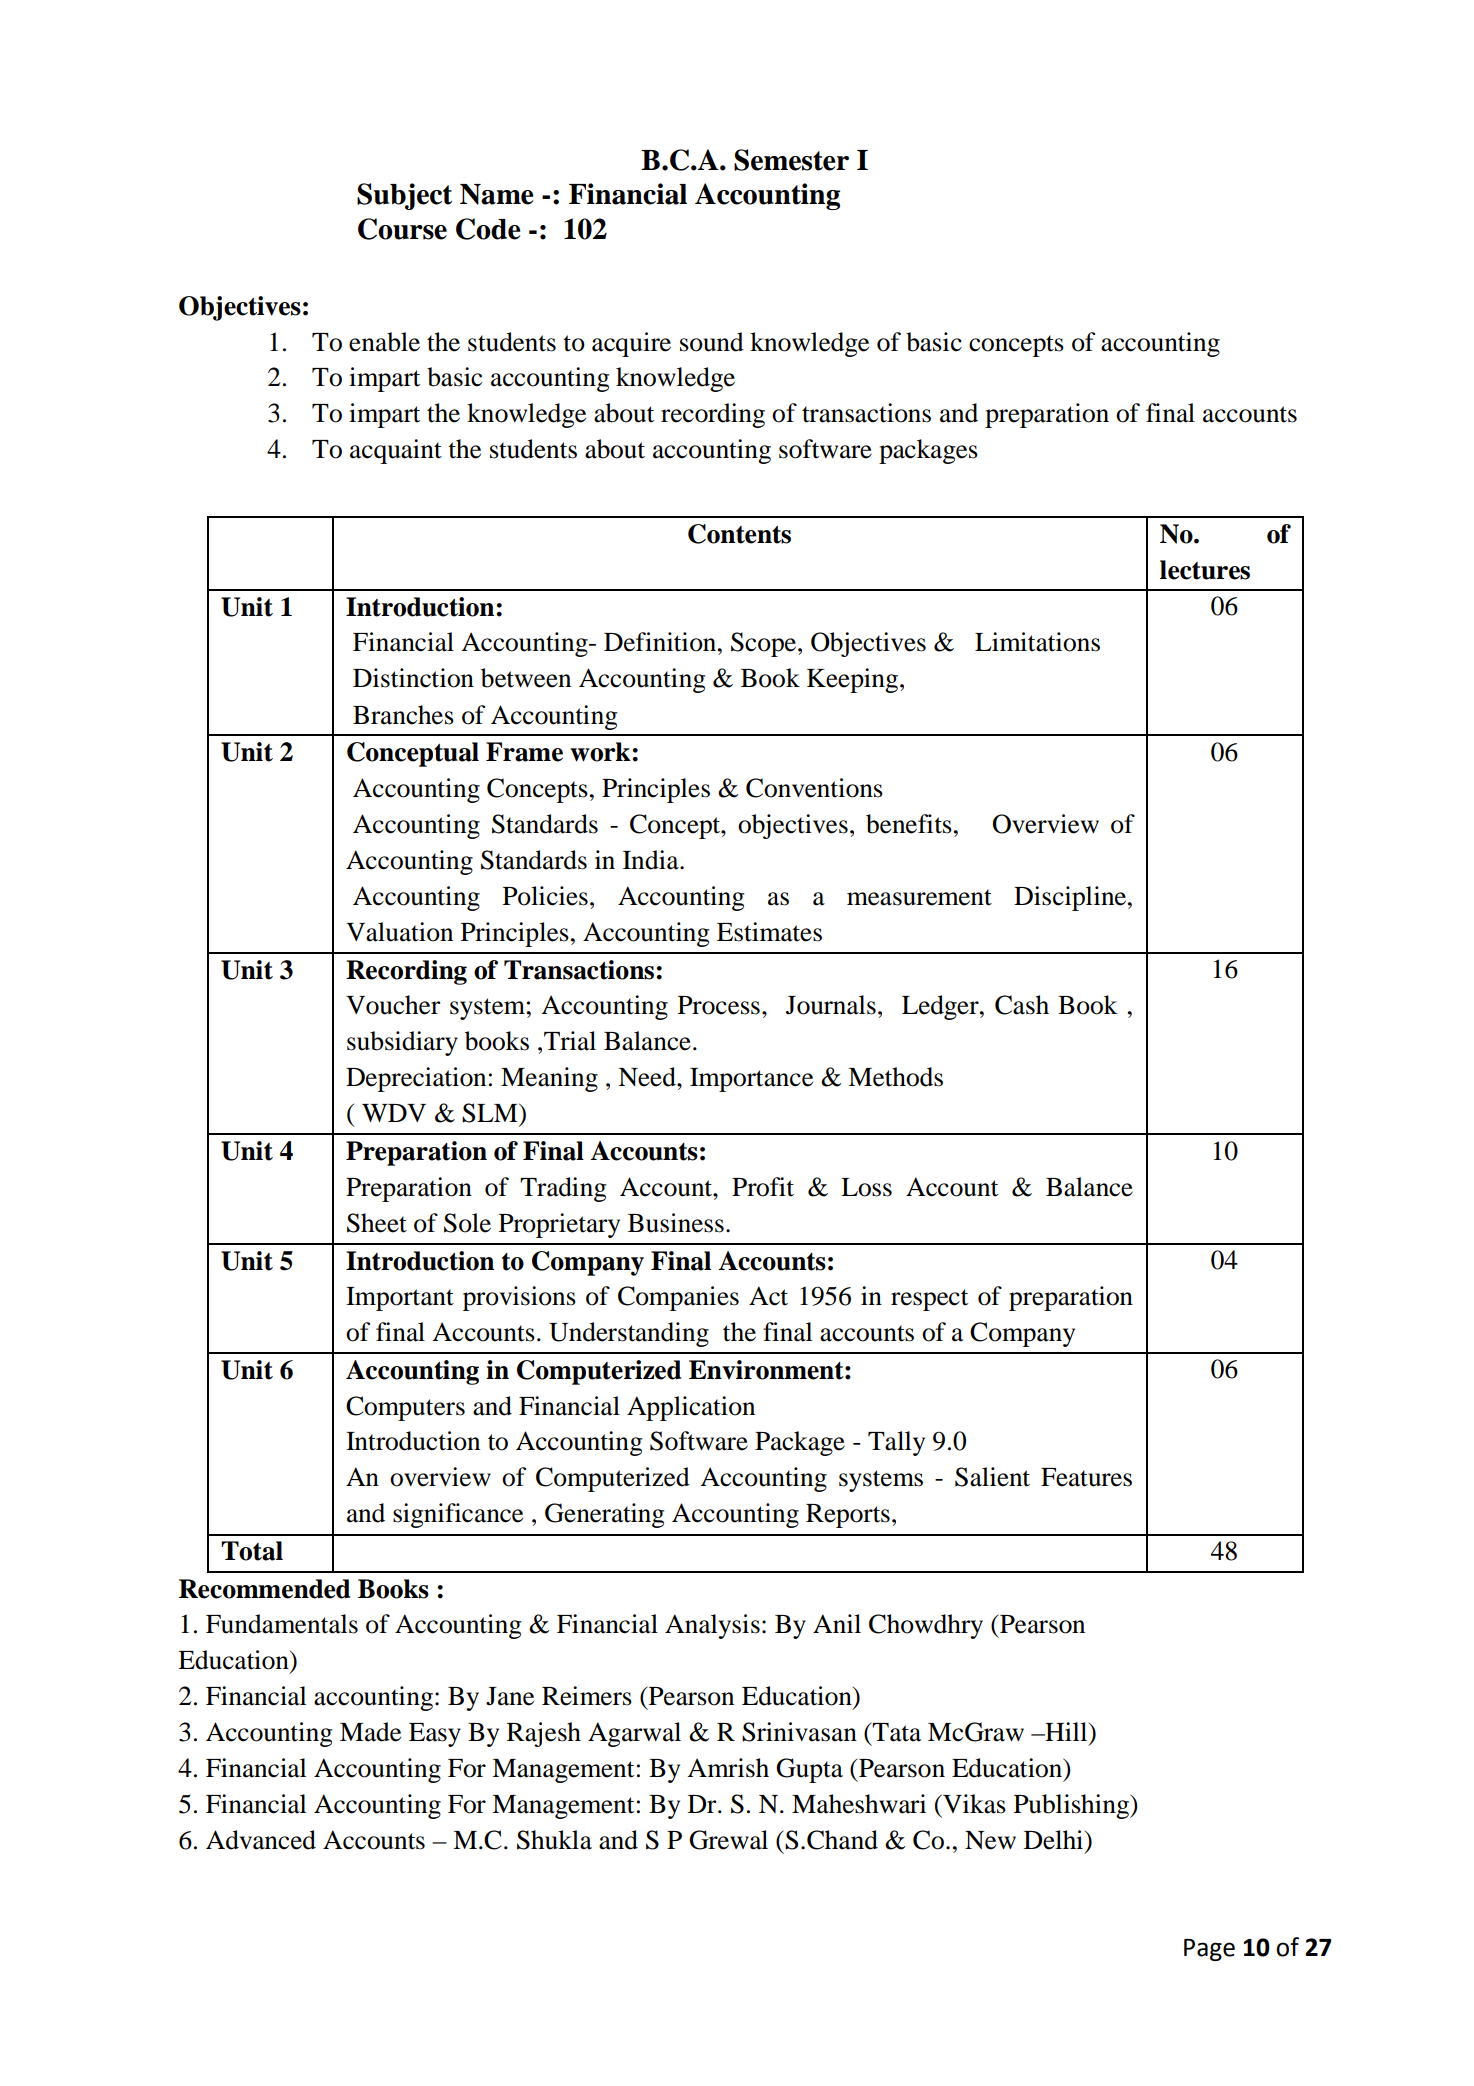 This page has height=2086, width=1474. Describe the element at coordinates (791, 160) in the page. I see `Semester` at that location.
